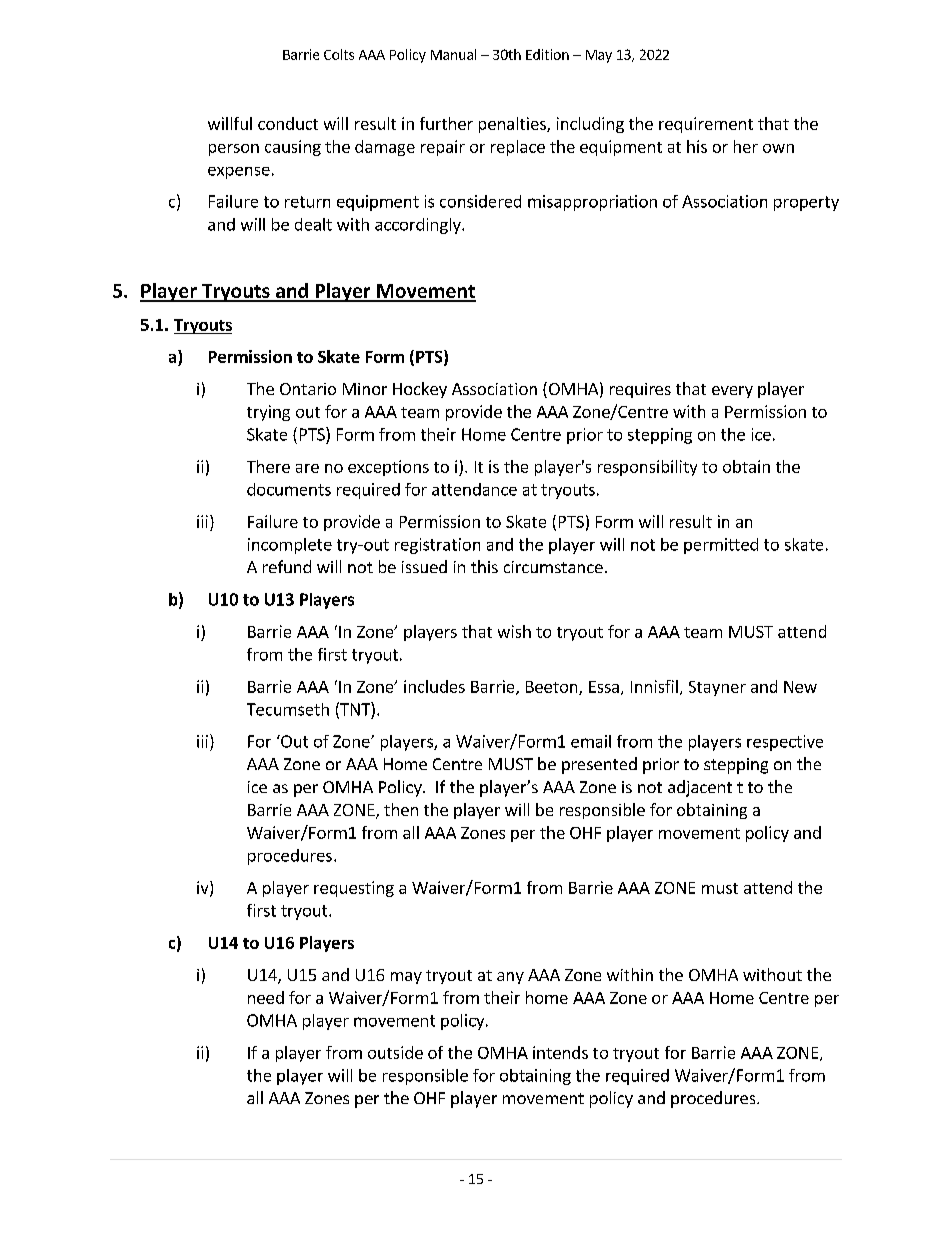 Image resolution: width=952 pixels, height=1233 pixels. Describe the element at coordinates (640, 390) in the document. I see `requires` at that location.
